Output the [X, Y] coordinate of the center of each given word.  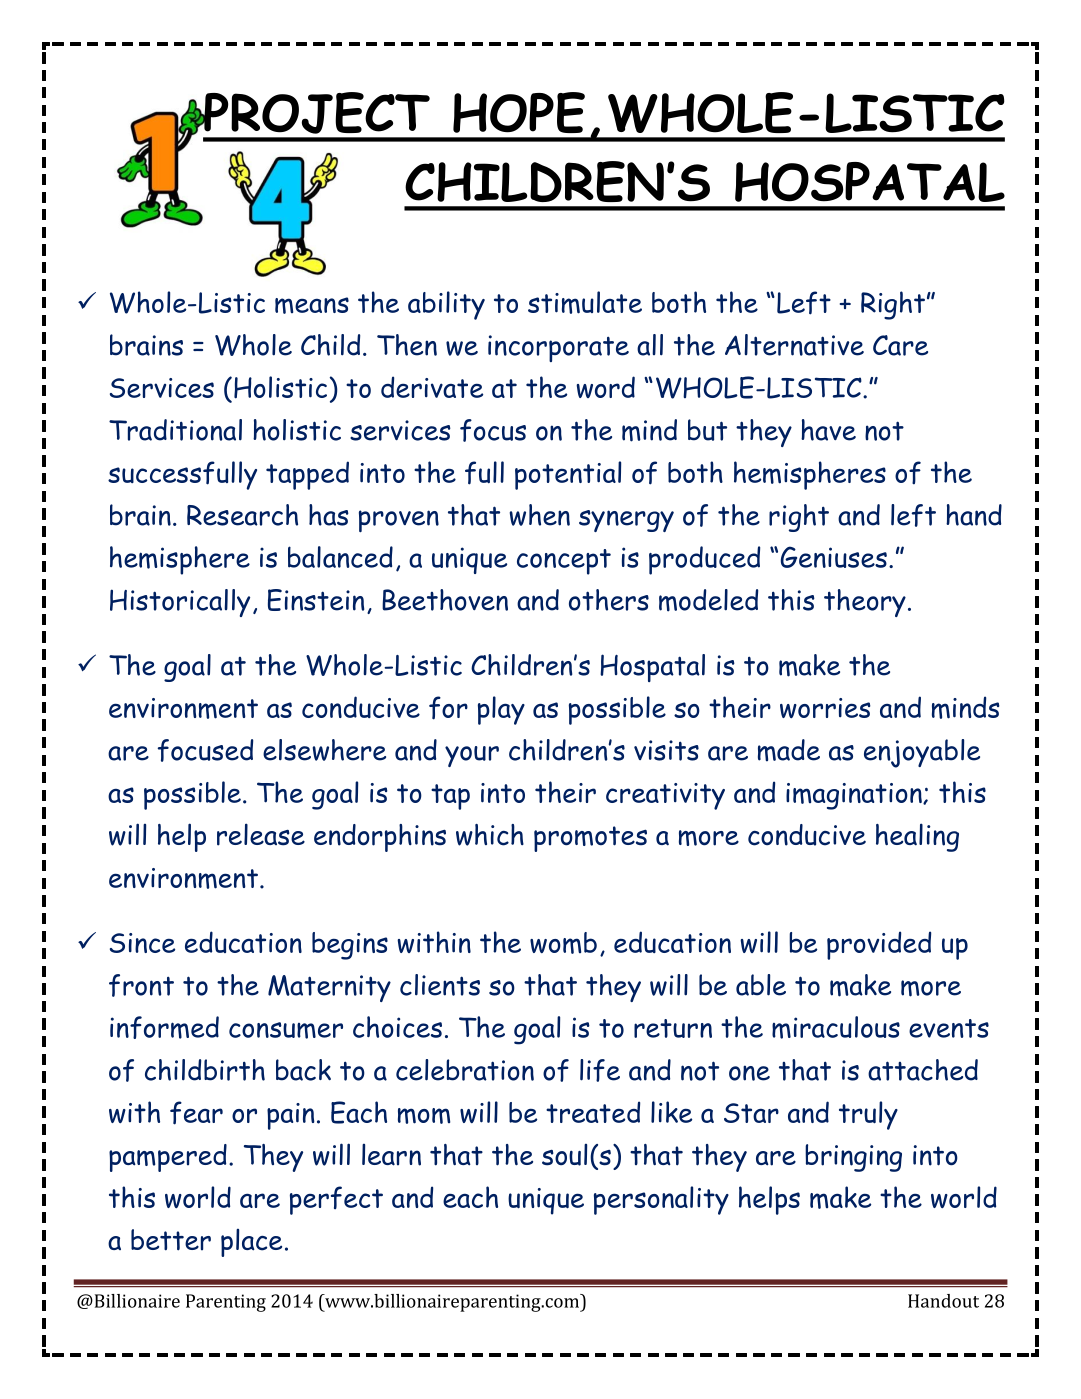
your [472, 756]
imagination [855, 796]
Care [900, 345]
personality [661, 1200]
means [312, 305]
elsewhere [324, 750]
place [251, 1243]
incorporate [558, 348]
